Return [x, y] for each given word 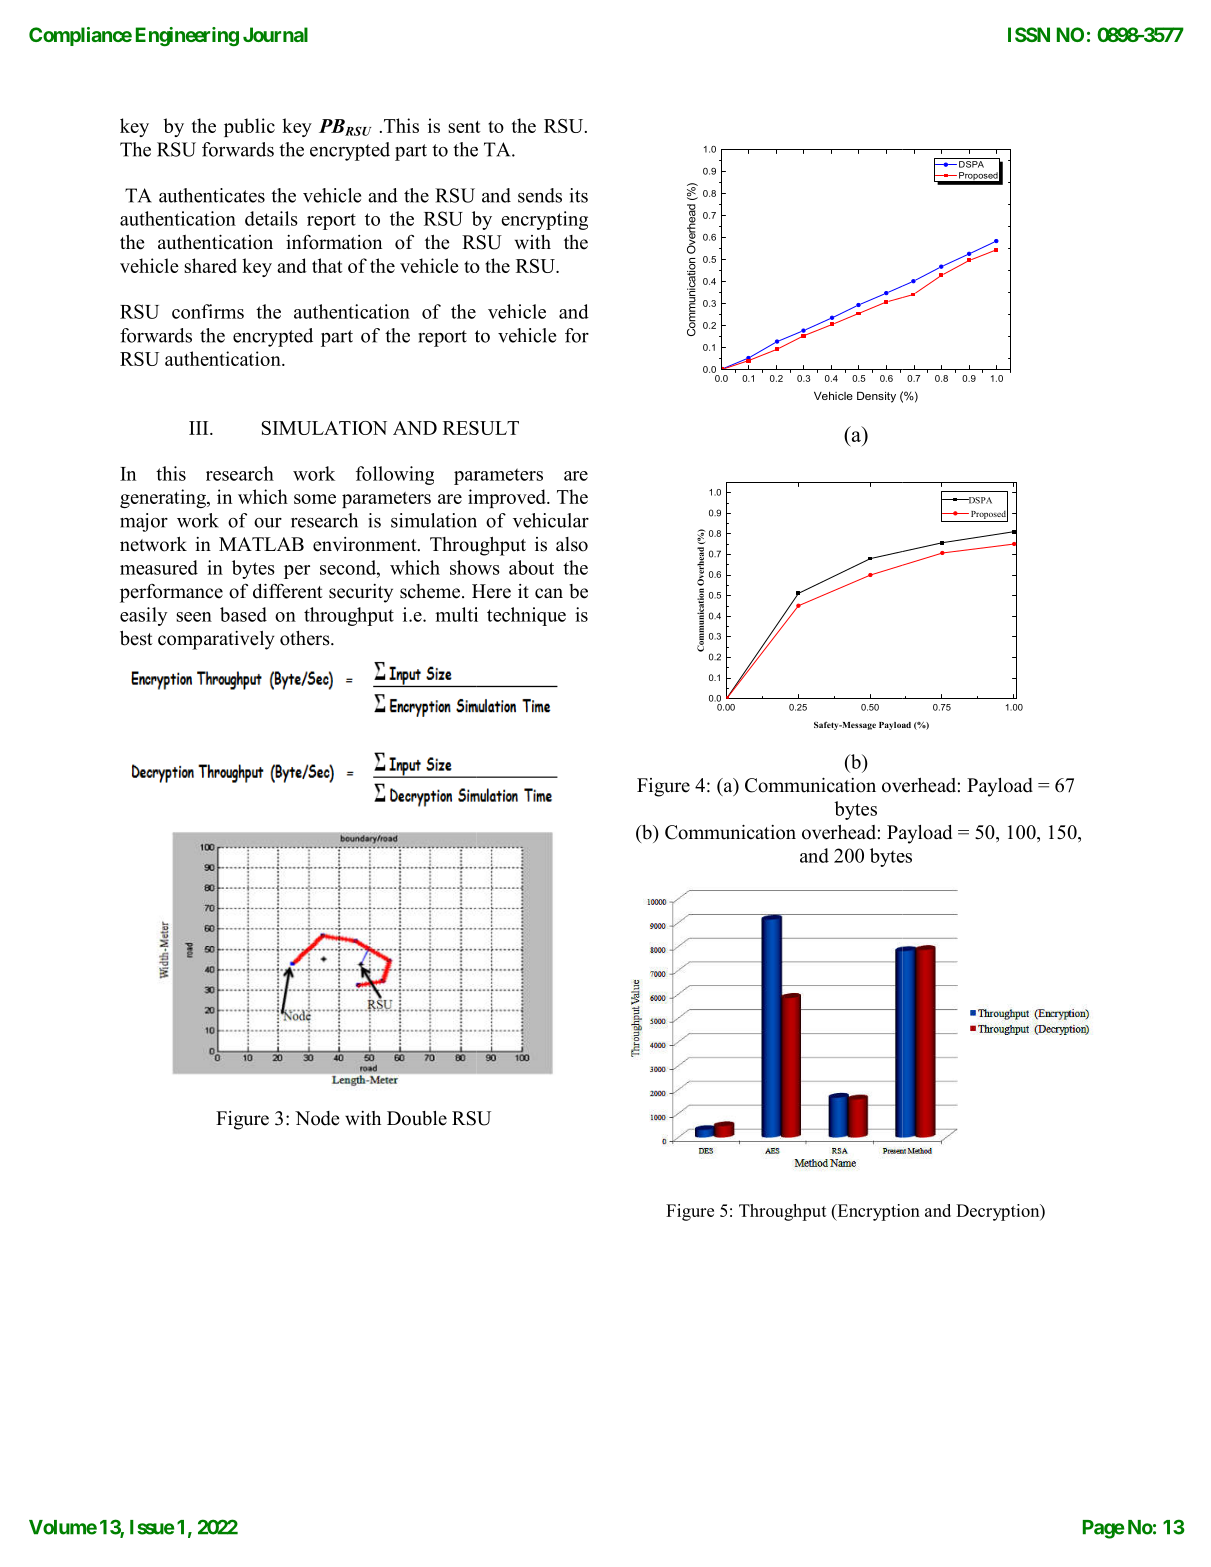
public [249, 127]
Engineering [187, 37]
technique [526, 616]
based [243, 614]
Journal [275, 34]
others [306, 638]
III [200, 428]
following [395, 475]
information [334, 242]
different [288, 591]
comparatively [216, 640]
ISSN [1029, 34]
